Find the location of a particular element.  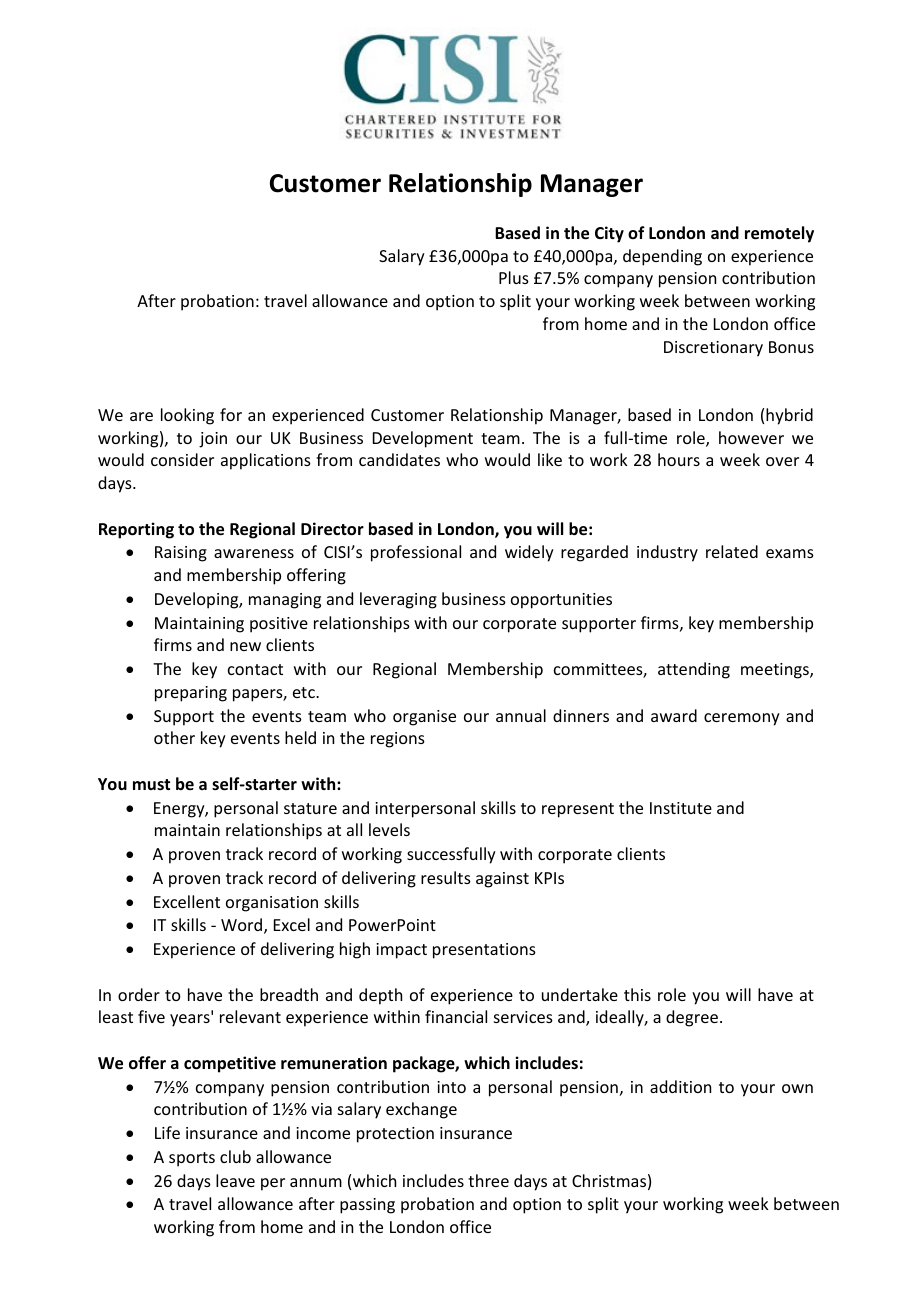

depending is located at coordinates (662, 257).
